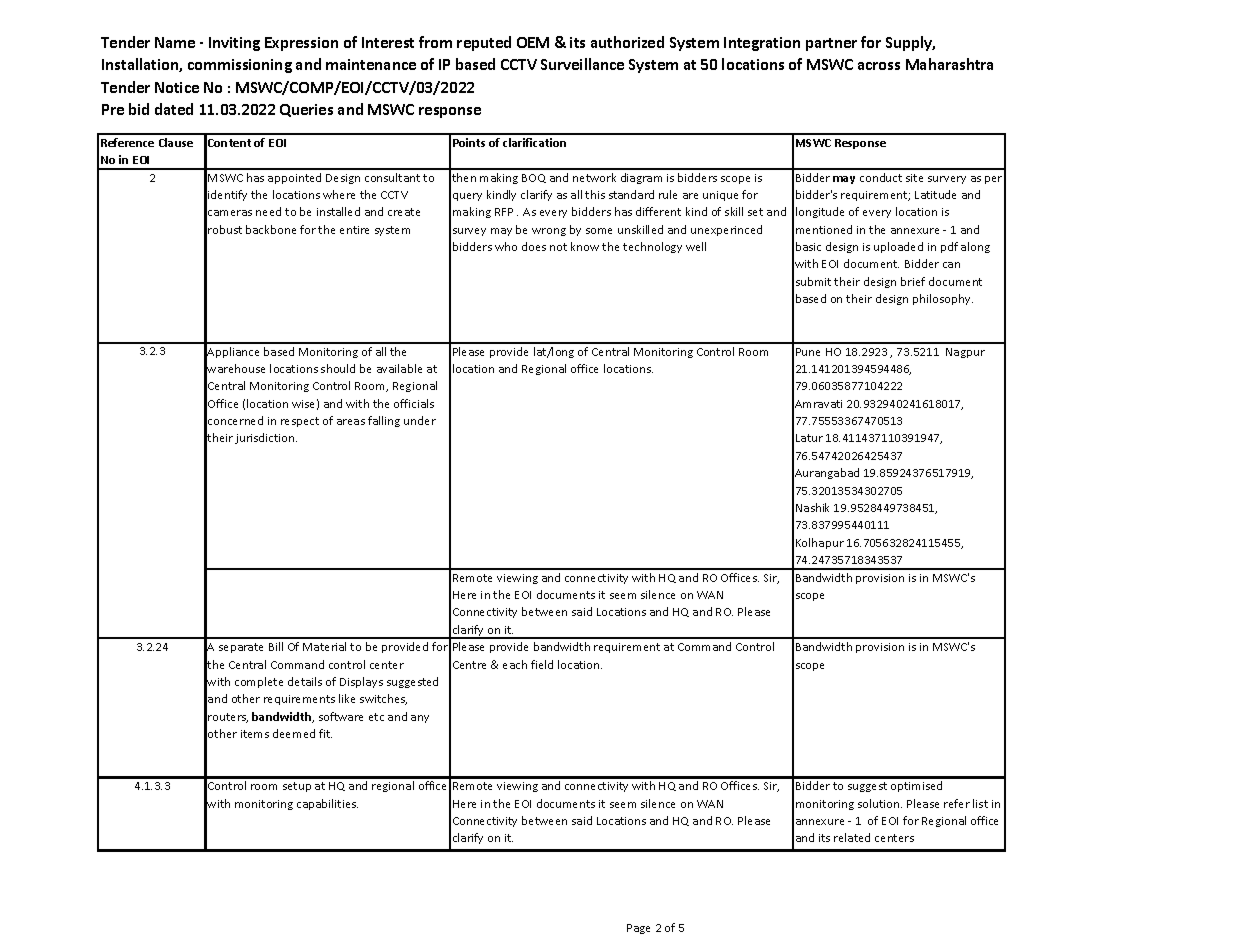 The width and height of the screenshot is (1233, 952). I want to click on capabilities, so click(327, 804).
